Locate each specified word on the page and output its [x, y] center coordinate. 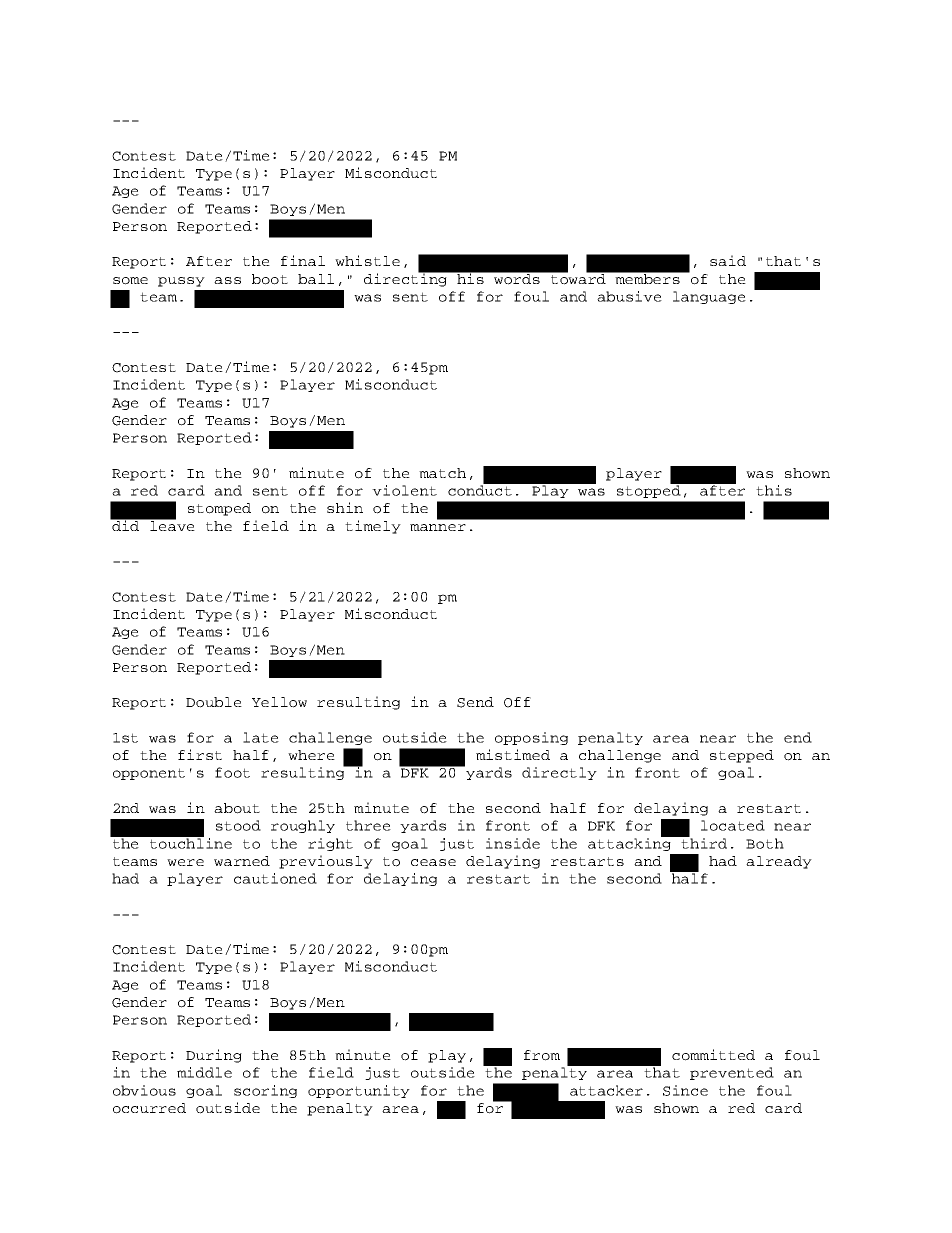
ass [227, 280]
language [709, 297]
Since [685, 1090]
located [733, 825]
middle [204, 1072]
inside [513, 843]
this [774, 490]
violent [404, 490]
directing [407, 279]
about [237, 808]
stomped [219, 509]
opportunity [359, 1091]
